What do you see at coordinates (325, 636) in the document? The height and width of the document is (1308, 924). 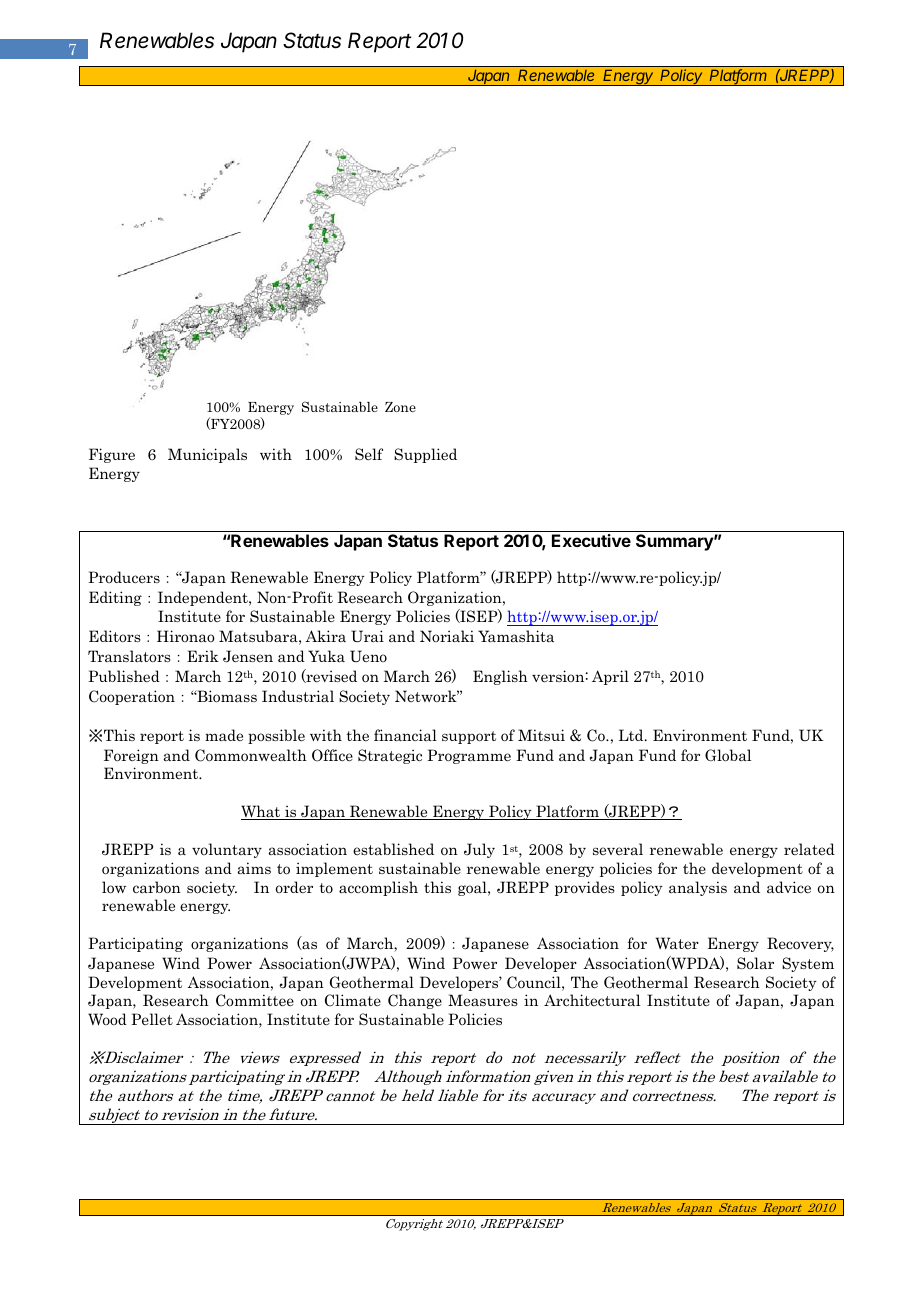 I see `Akira` at bounding box center [325, 636].
